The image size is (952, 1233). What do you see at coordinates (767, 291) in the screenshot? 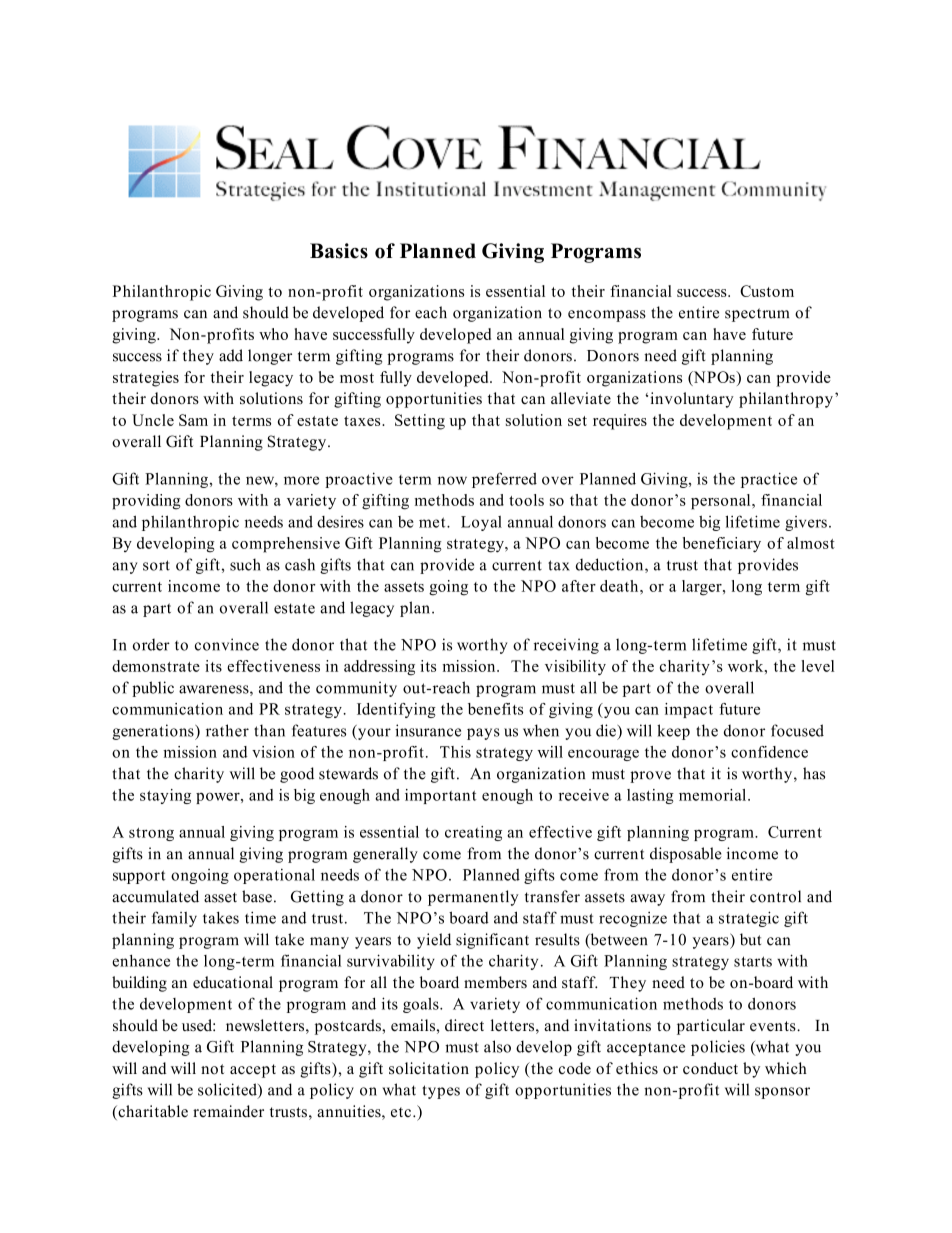
I see `Custom` at bounding box center [767, 291].
